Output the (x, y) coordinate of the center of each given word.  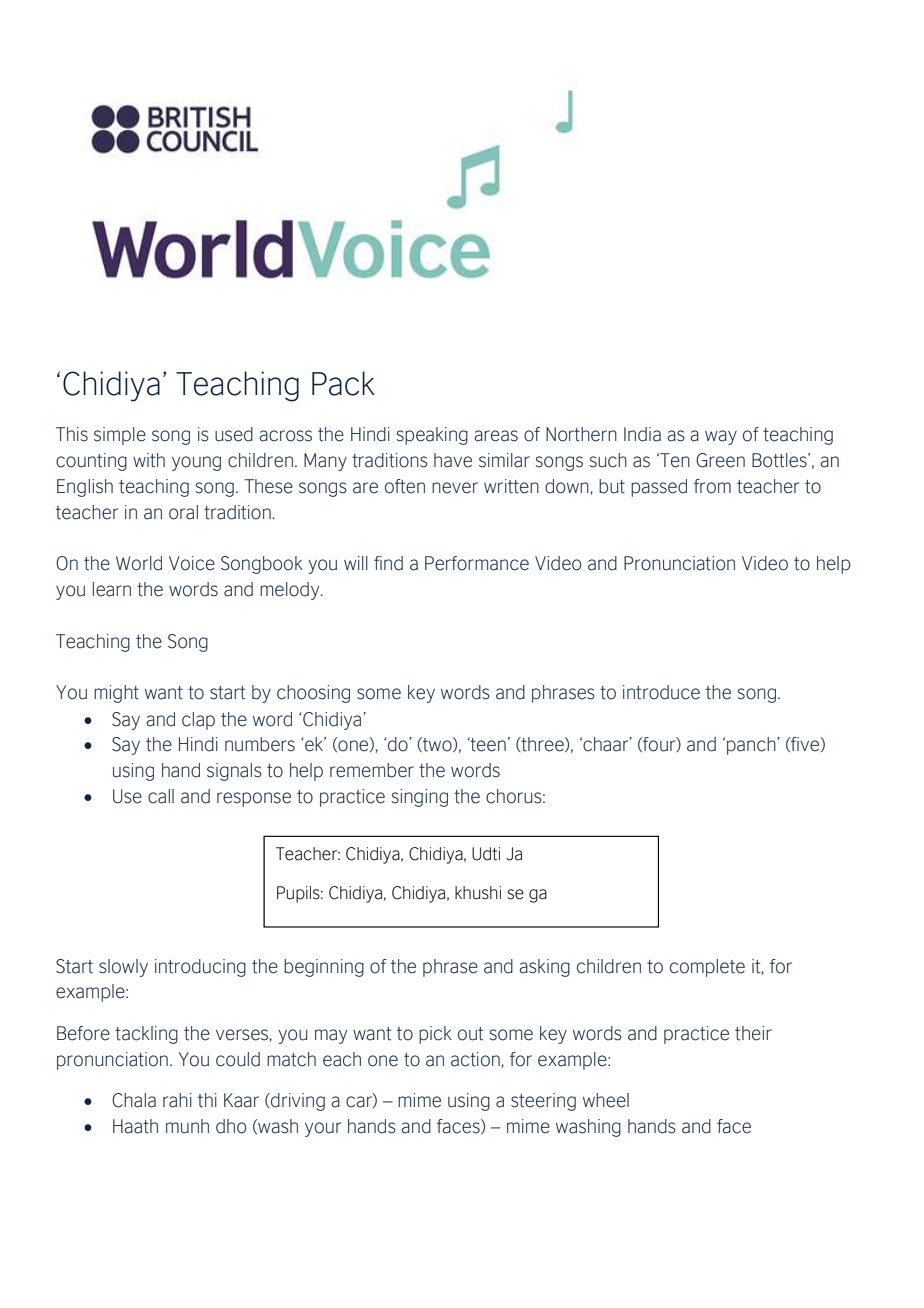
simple (120, 436)
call (161, 796)
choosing (313, 694)
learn (111, 589)
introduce (661, 692)
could (238, 1059)
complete (707, 968)
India (642, 434)
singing (419, 798)
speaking (432, 436)
